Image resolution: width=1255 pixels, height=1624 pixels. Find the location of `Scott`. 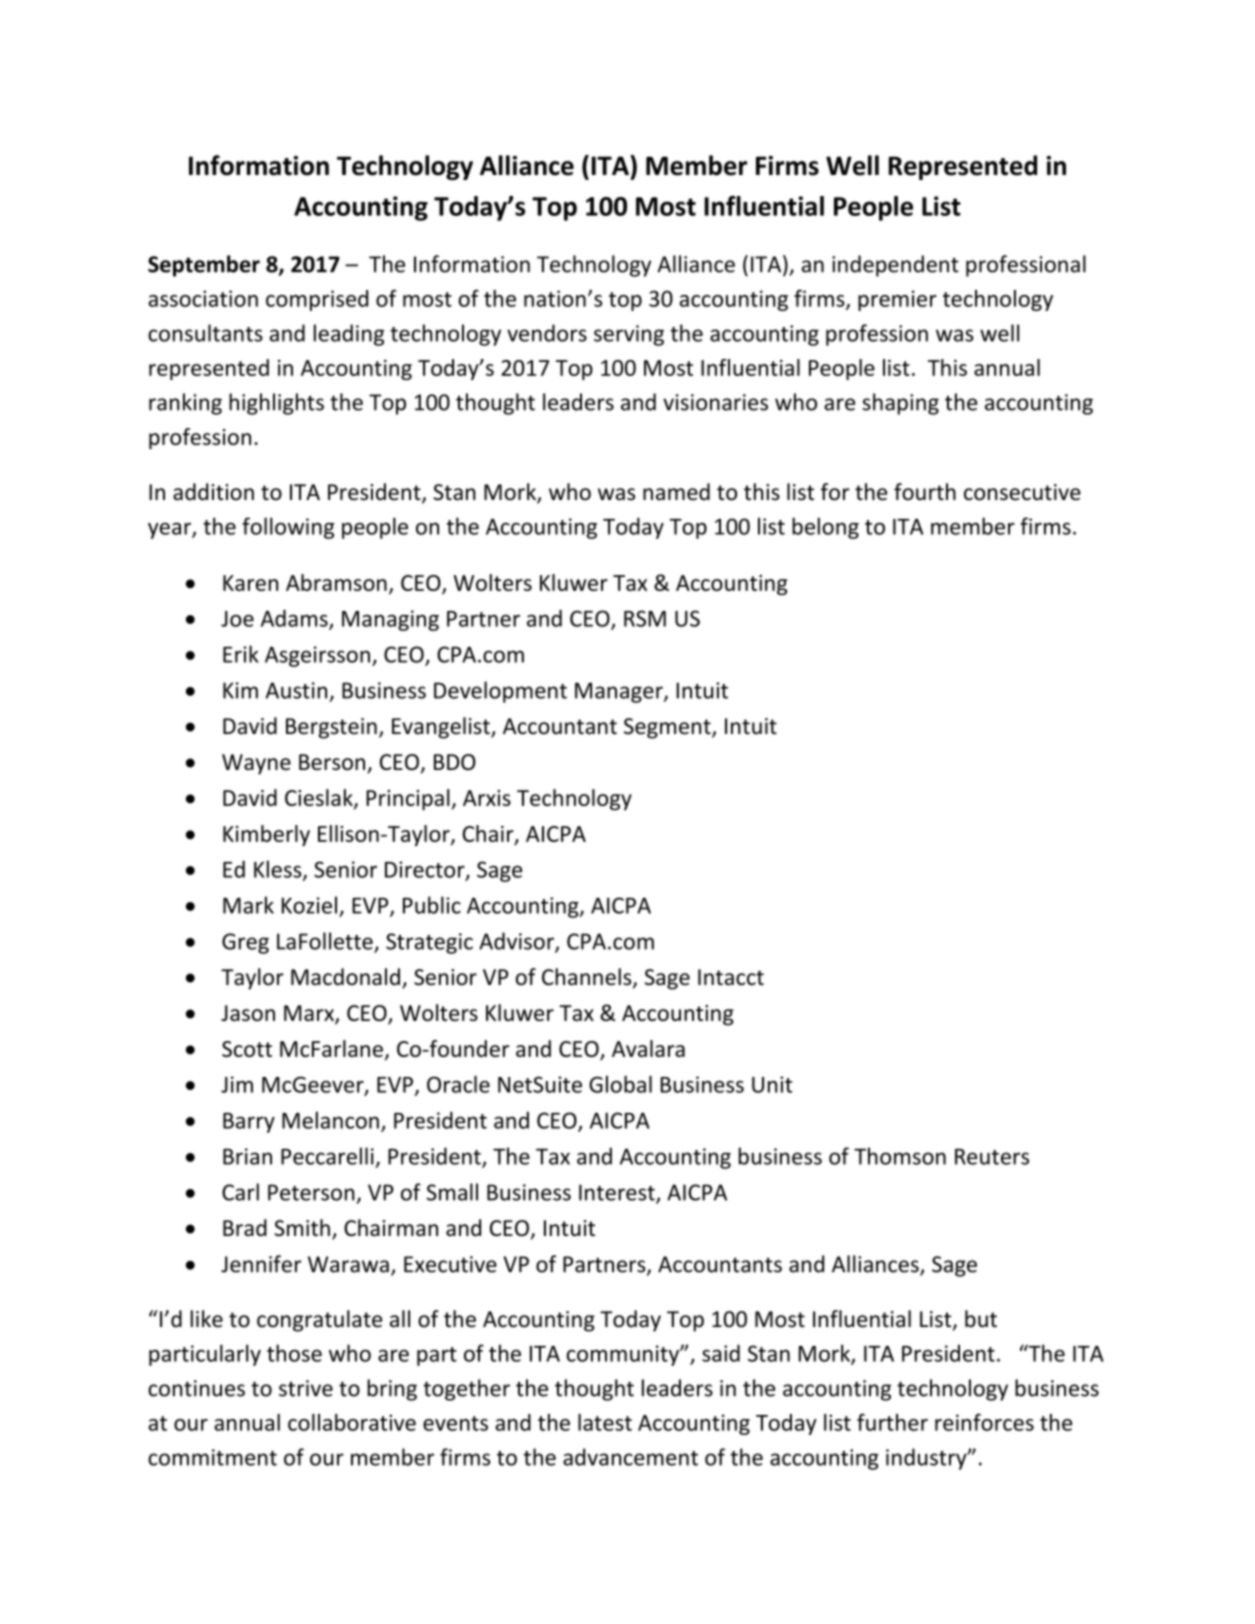

Scott is located at coordinates (247, 1049).
